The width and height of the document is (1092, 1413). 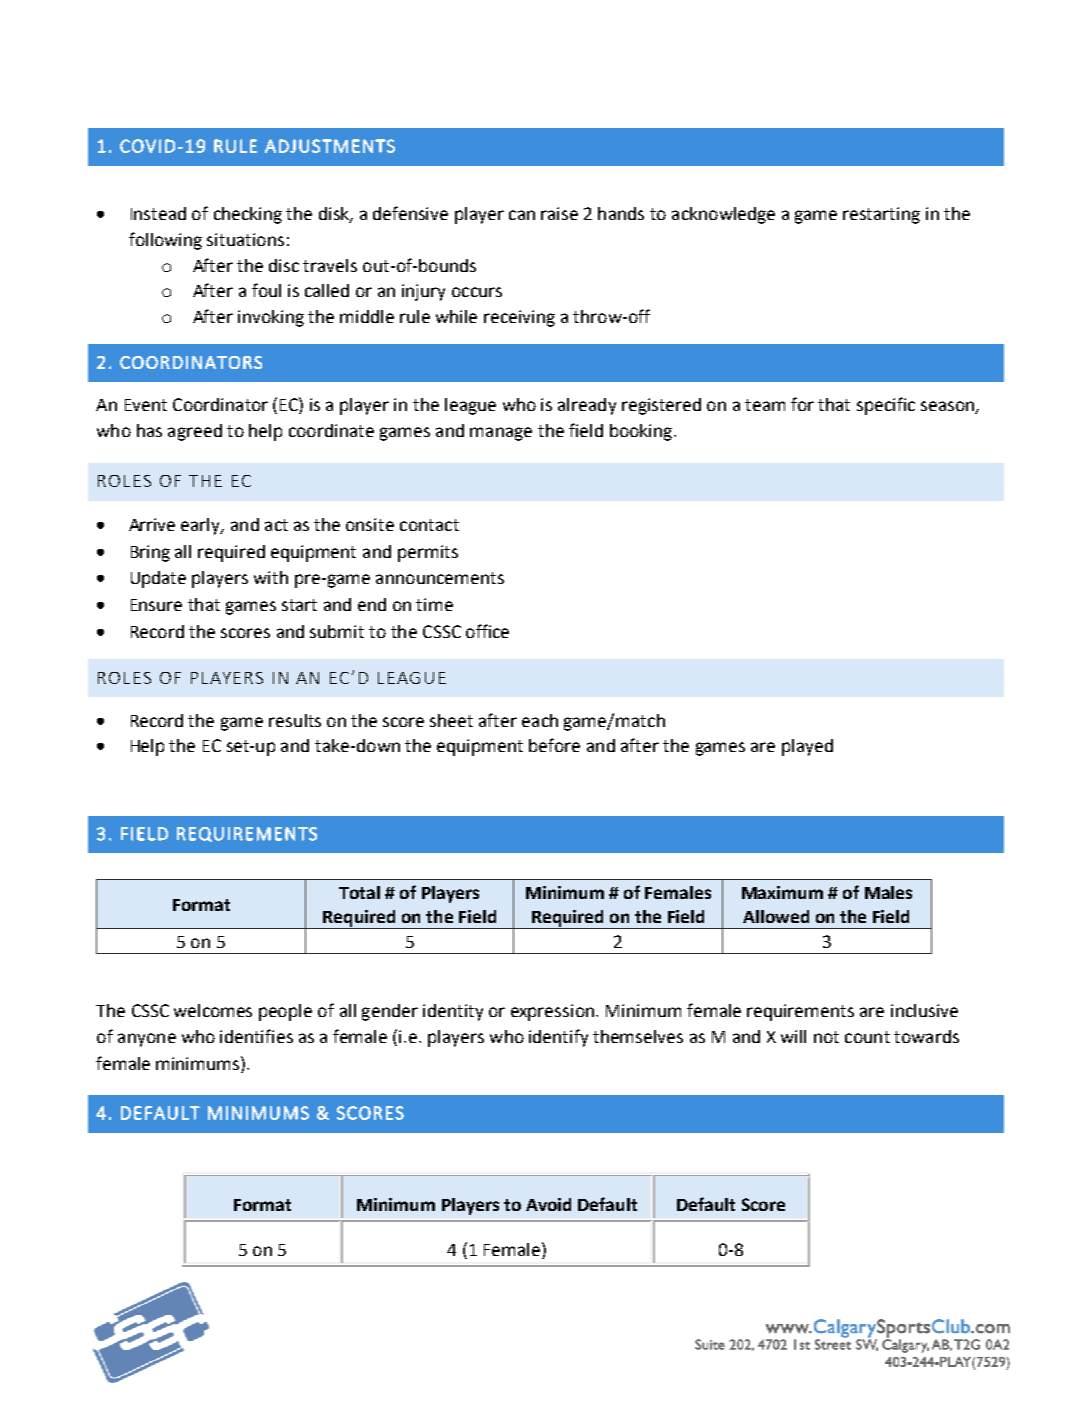 I want to click on checking, so click(x=248, y=215).
